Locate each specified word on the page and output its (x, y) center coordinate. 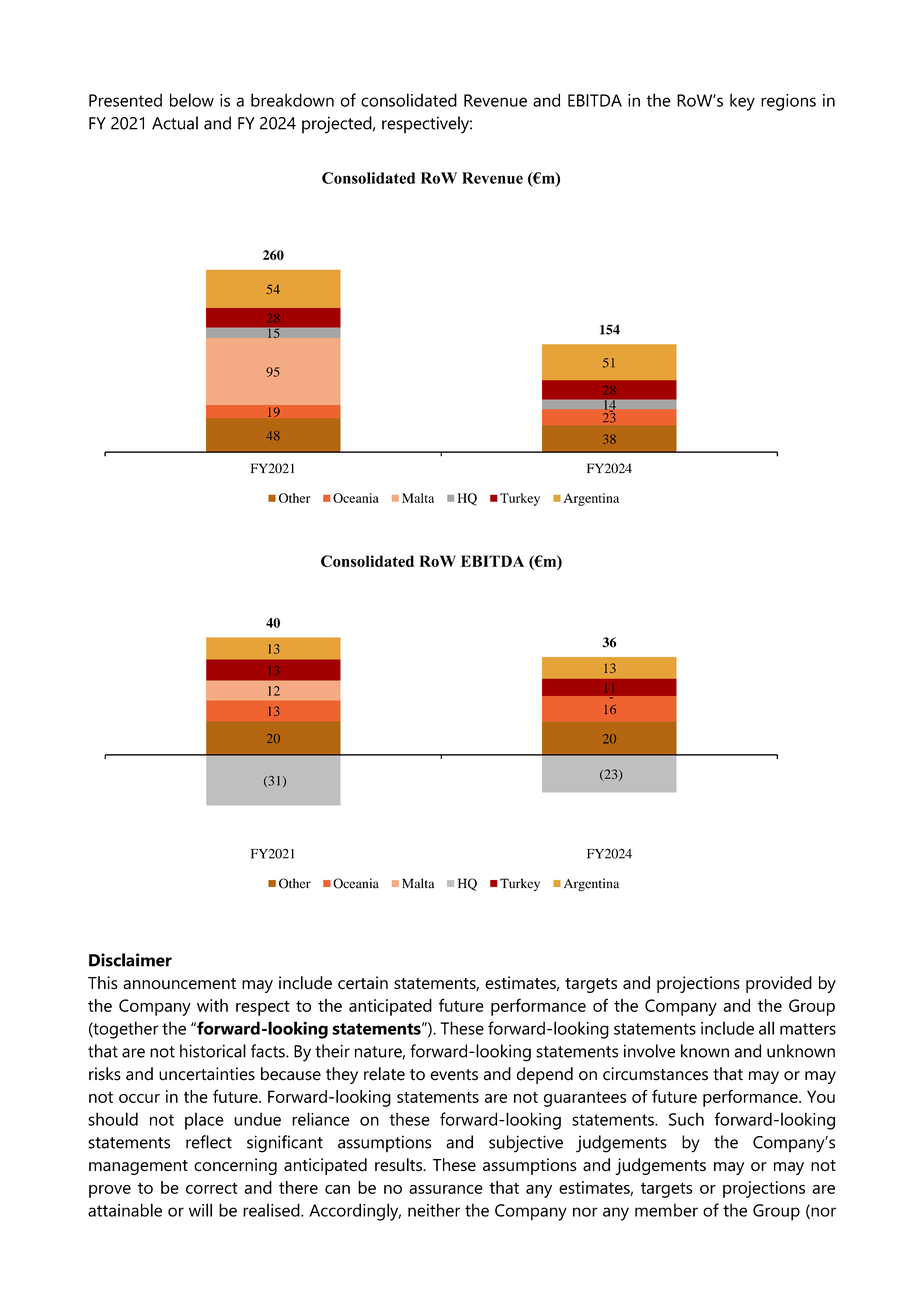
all (766, 1028)
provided (779, 984)
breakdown (292, 100)
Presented (125, 100)
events (454, 1075)
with (212, 1005)
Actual (175, 123)
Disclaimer (130, 960)
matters (808, 1029)
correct (212, 1188)
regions (788, 102)
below (192, 100)
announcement (179, 984)
